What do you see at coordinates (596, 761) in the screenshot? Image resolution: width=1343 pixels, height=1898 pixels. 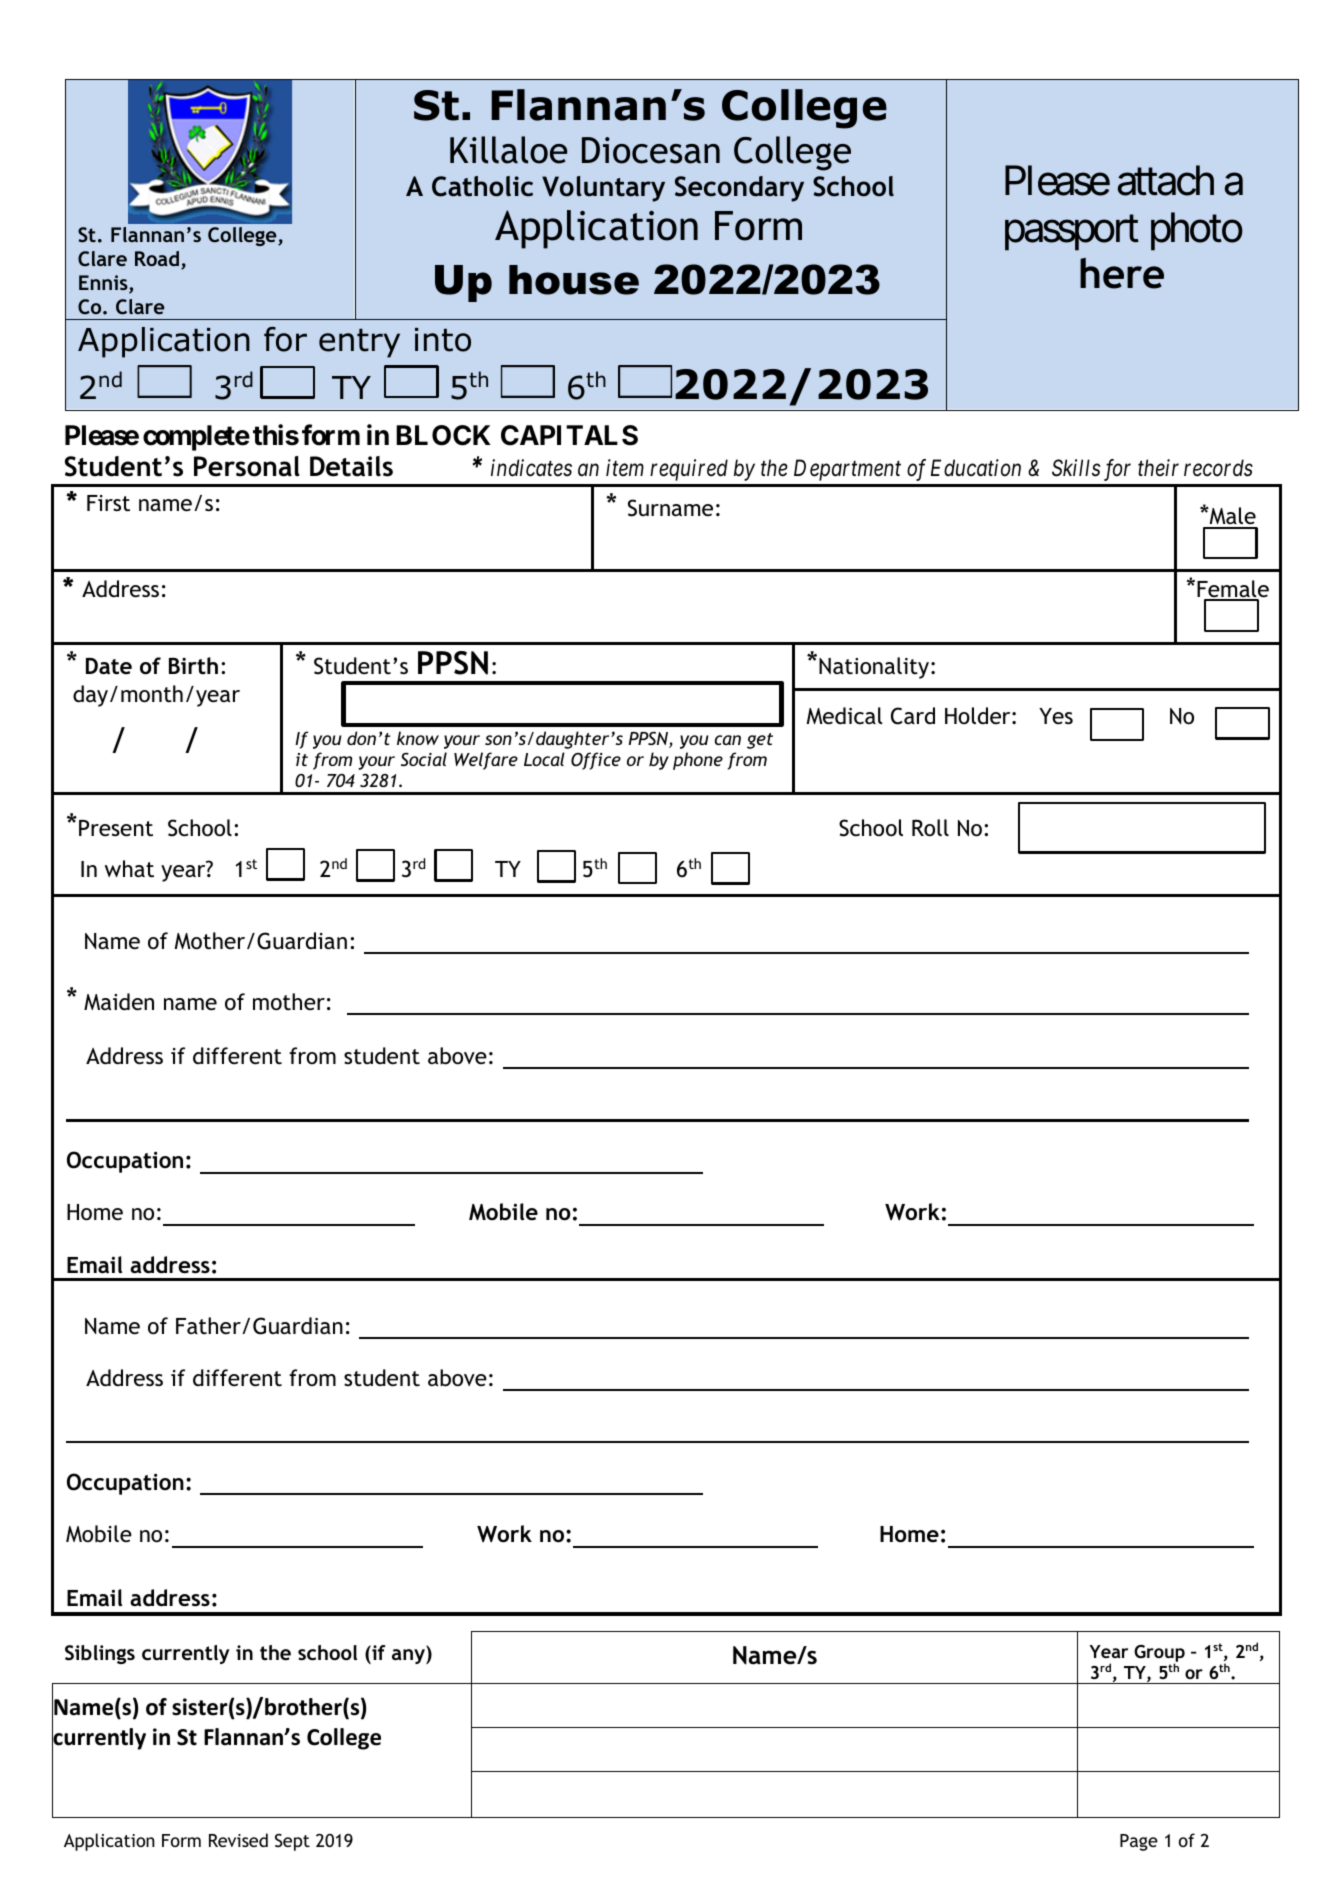 I see `Office` at bounding box center [596, 761].
